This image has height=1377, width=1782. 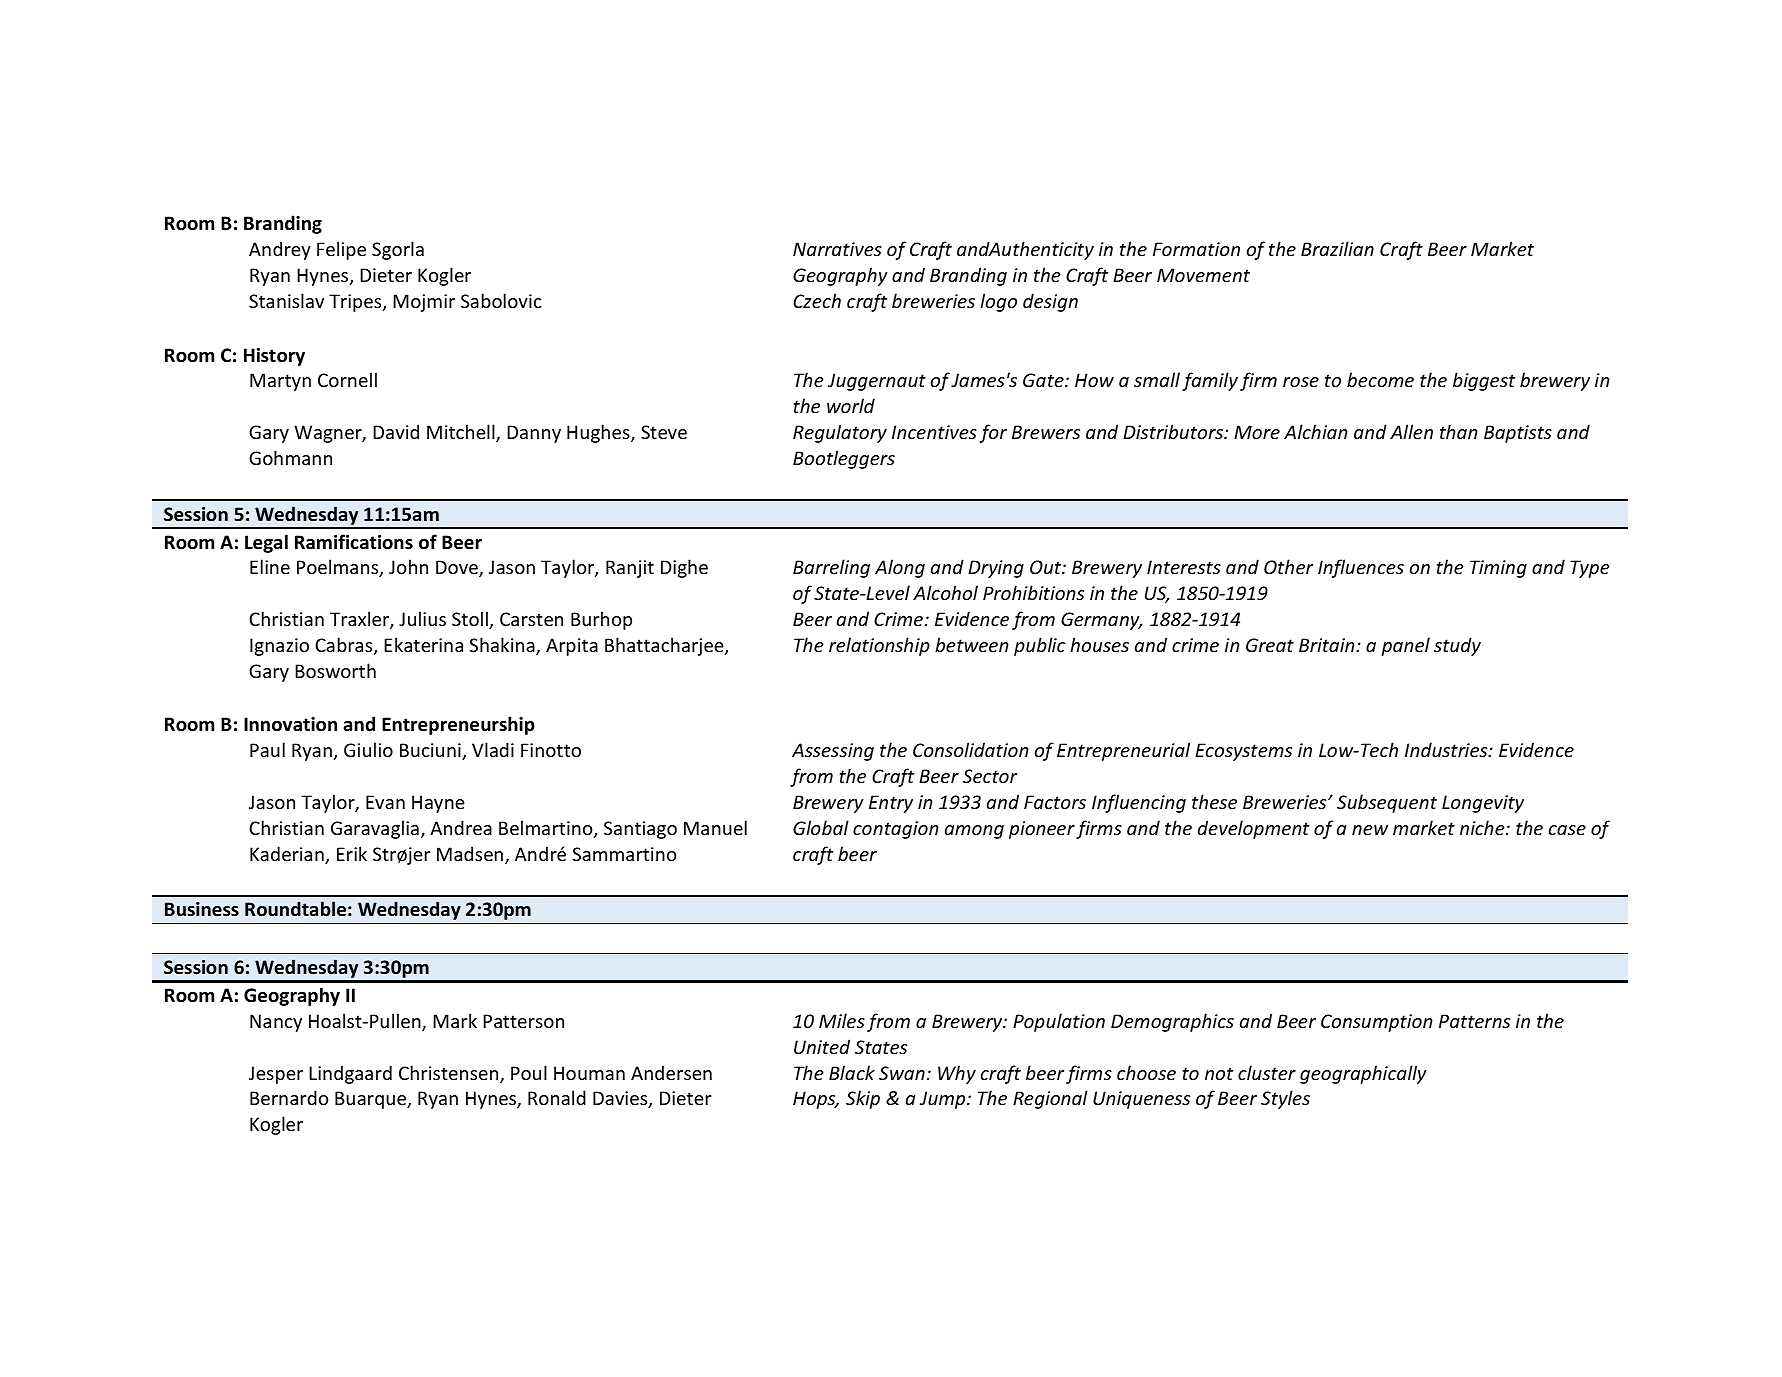 I want to click on Bootleggers, so click(x=844, y=459).
